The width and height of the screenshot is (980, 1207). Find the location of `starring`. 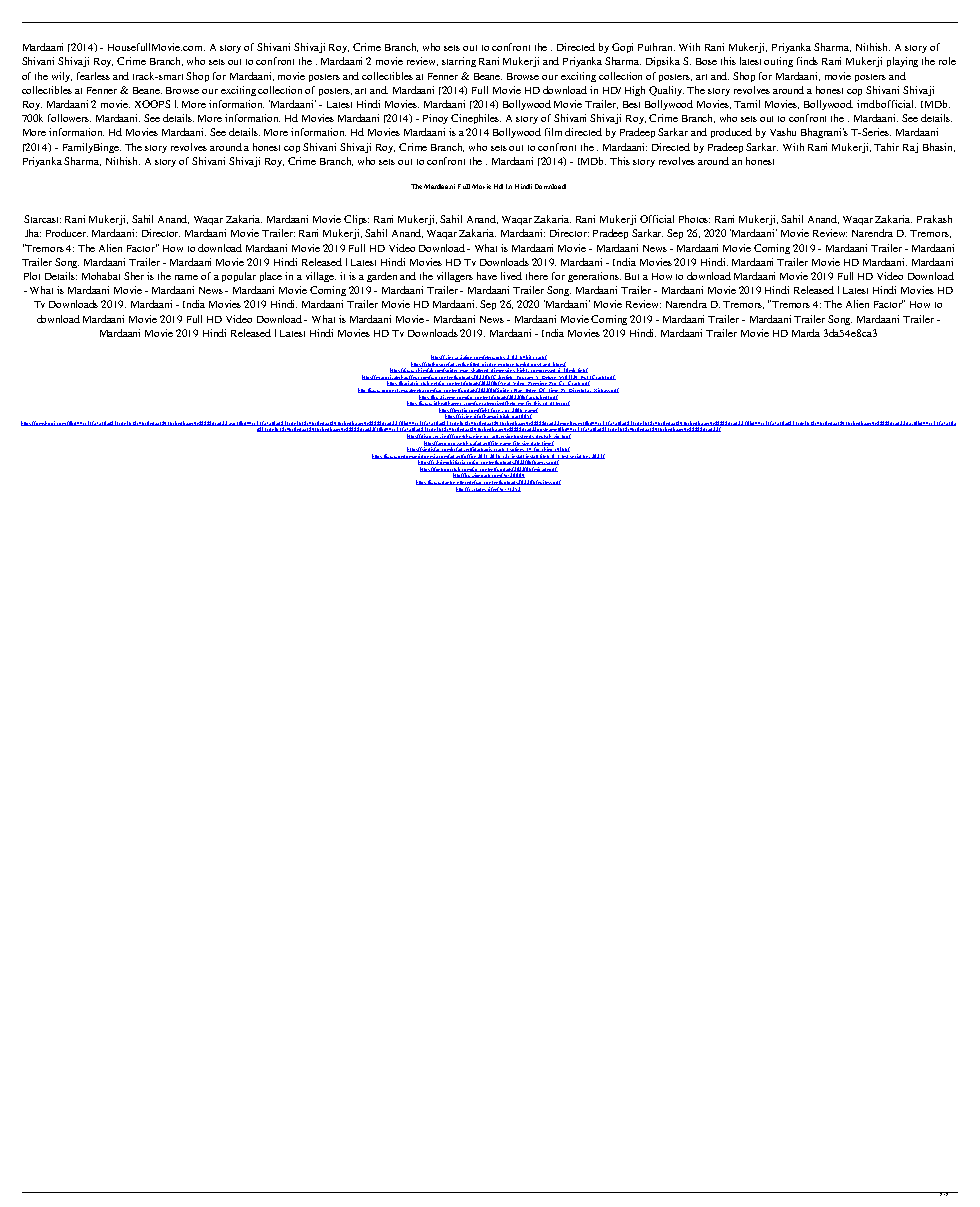

starring is located at coordinates (459, 62).
